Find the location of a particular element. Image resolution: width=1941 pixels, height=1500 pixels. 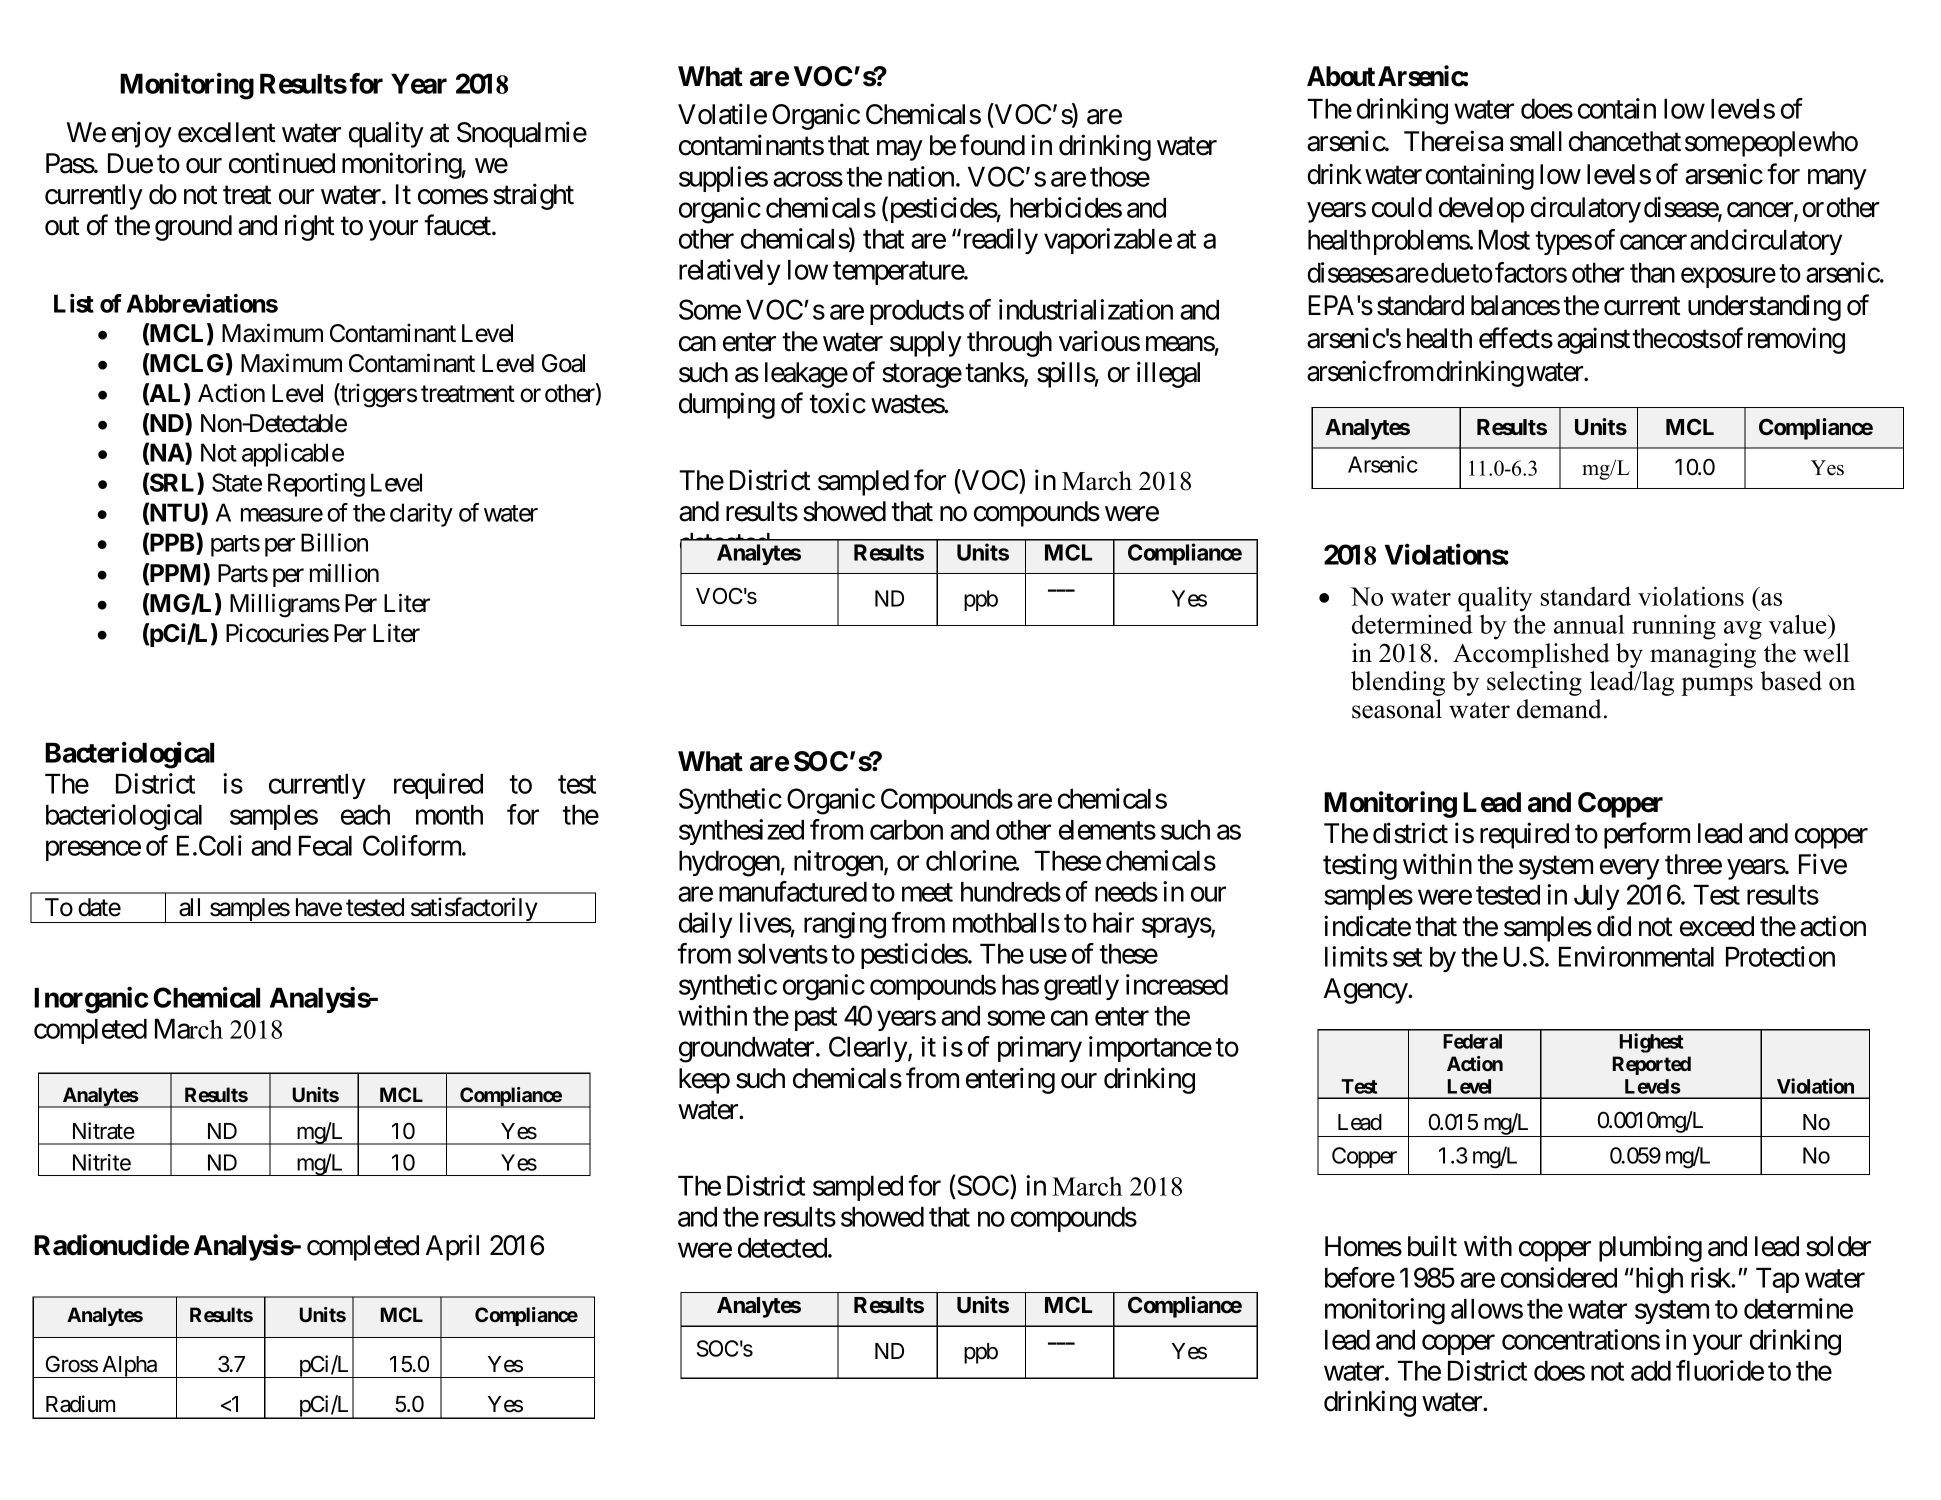

nation is located at coordinates (921, 176).
